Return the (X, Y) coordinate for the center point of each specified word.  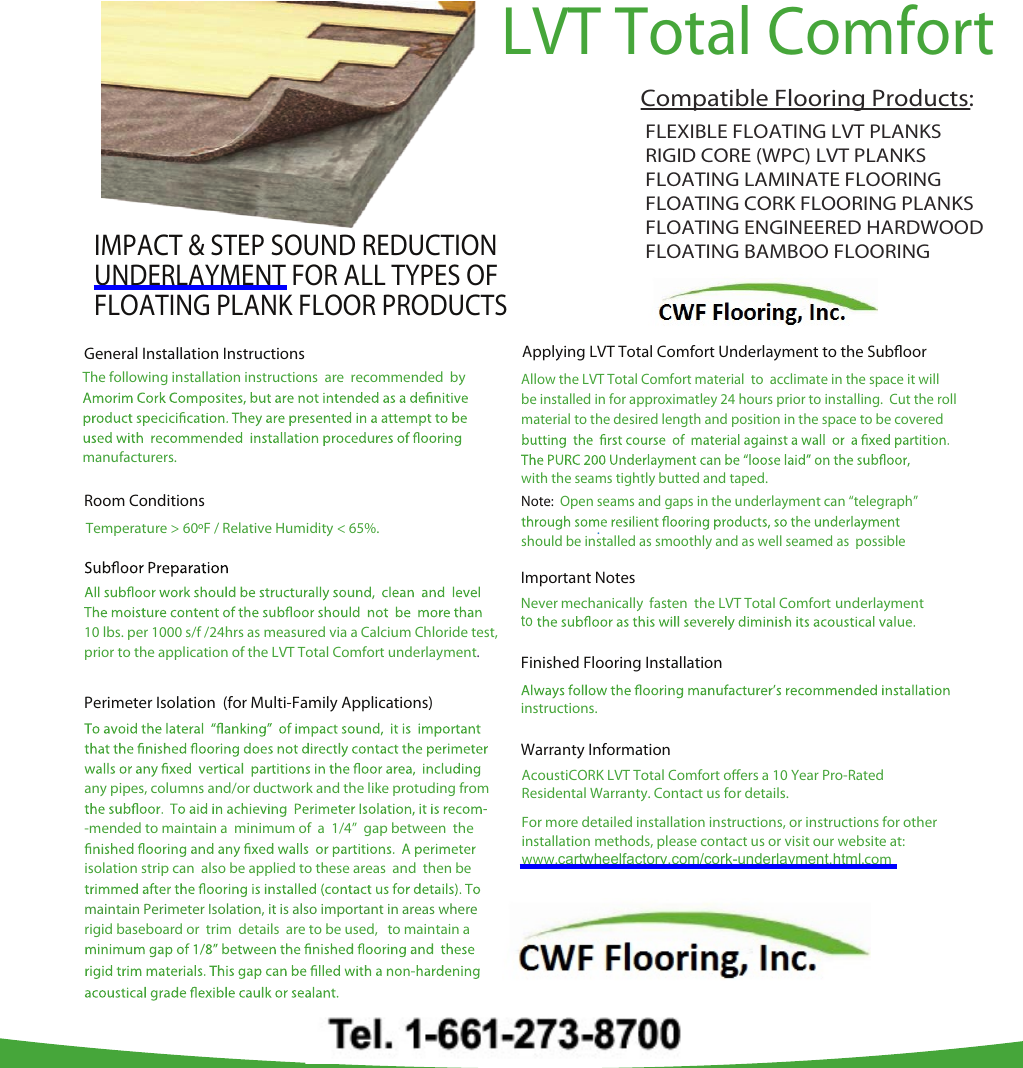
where (458, 908)
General (110, 353)
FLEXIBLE (687, 131)
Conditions (166, 500)
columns (177, 787)
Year (805, 775)
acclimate (799, 378)
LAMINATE (792, 179)
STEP (237, 245)
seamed (809, 540)
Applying (553, 353)
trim (218, 929)
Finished (550, 662)
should (542, 540)
